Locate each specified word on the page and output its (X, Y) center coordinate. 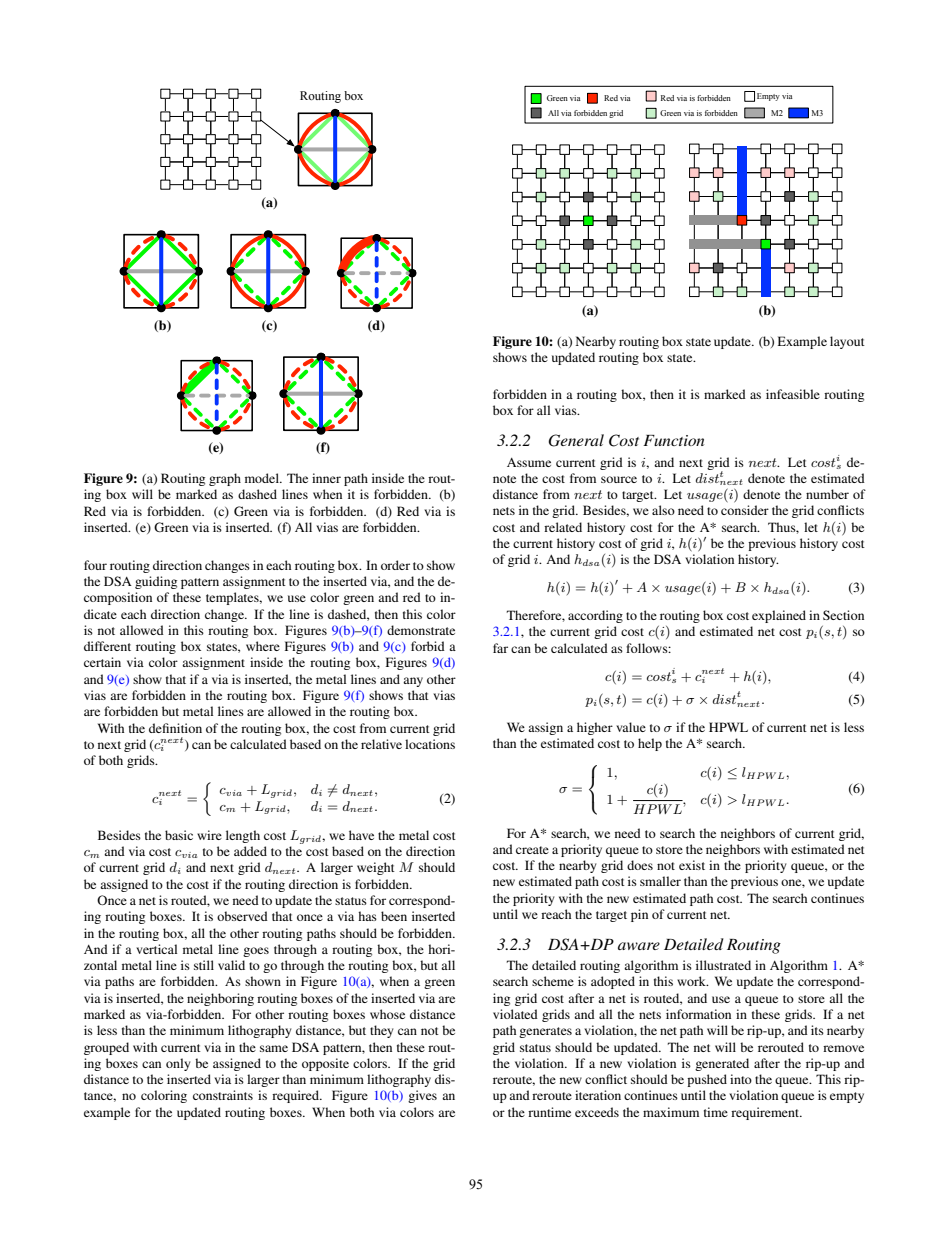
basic (179, 835)
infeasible (793, 394)
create (532, 850)
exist (692, 865)
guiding (156, 582)
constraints (223, 1095)
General (576, 440)
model (263, 478)
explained (779, 616)
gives (422, 1096)
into (741, 1079)
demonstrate (421, 630)
